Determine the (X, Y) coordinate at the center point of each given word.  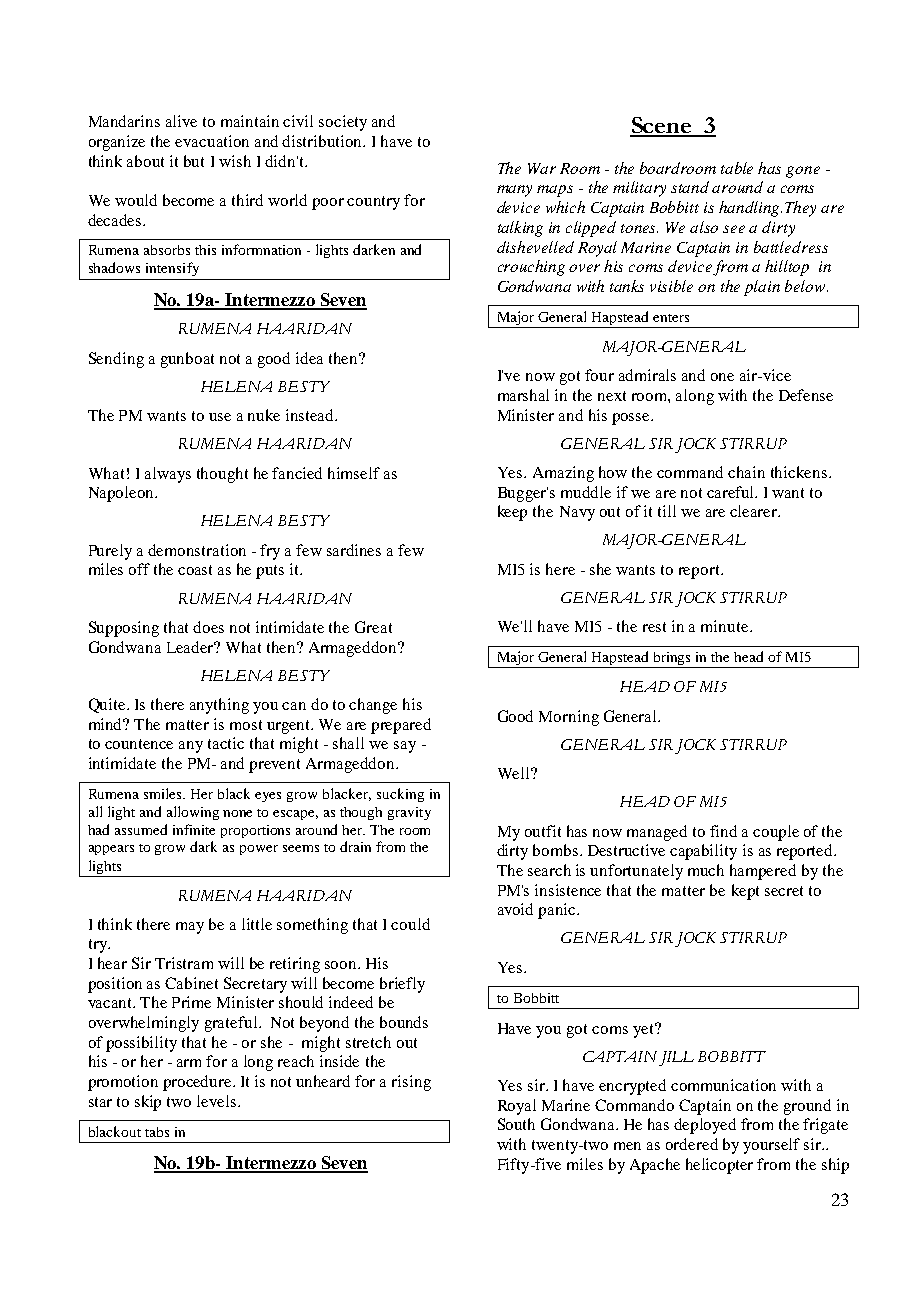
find (723, 831)
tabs (157, 1132)
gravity (409, 813)
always (168, 475)
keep (512, 513)
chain (746, 472)
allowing (193, 813)
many (514, 191)
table (737, 168)
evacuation (212, 141)
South (516, 1124)
